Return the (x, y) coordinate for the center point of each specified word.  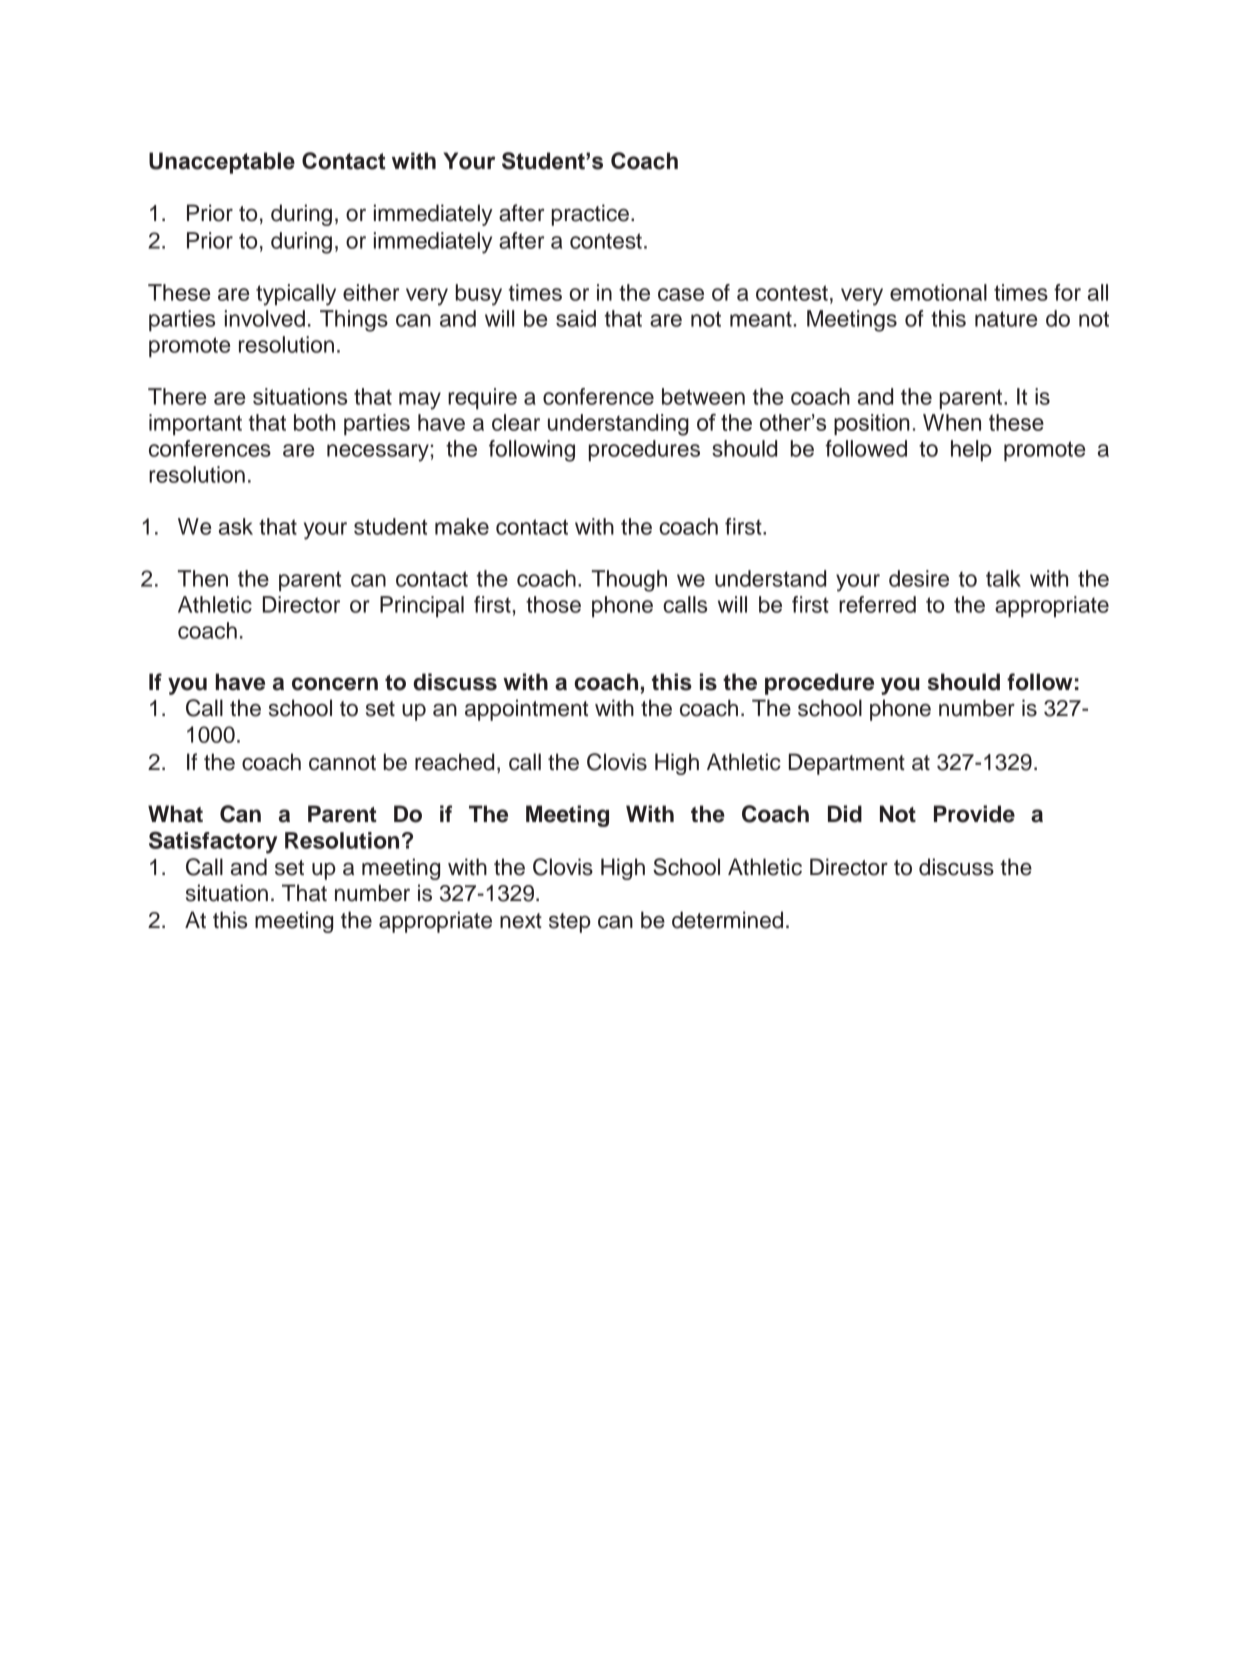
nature (1006, 319)
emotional (938, 292)
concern (335, 684)
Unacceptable (222, 163)
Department (847, 764)
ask (236, 526)
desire (919, 578)
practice (590, 215)
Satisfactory (213, 842)
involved (265, 318)
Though (629, 581)
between (703, 396)
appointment (526, 710)
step (570, 923)
